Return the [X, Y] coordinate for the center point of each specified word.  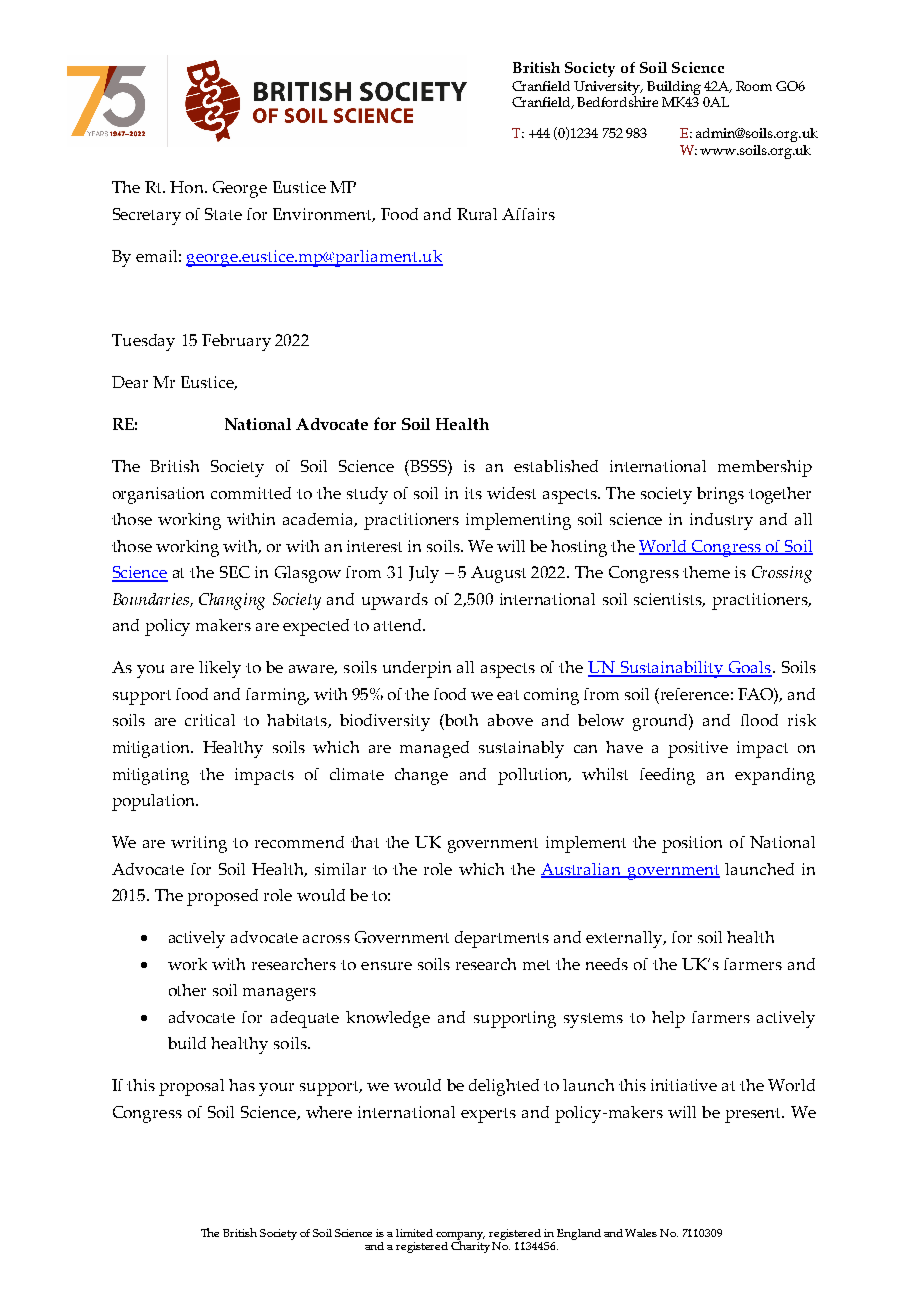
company [460, 1237]
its [473, 493]
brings [720, 495]
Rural [477, 214]
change [421, 776]
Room [754, 86]
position [692, 844]
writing [199, 844]
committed [251, 493]
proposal [191, 1087]
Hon [188, 187]
